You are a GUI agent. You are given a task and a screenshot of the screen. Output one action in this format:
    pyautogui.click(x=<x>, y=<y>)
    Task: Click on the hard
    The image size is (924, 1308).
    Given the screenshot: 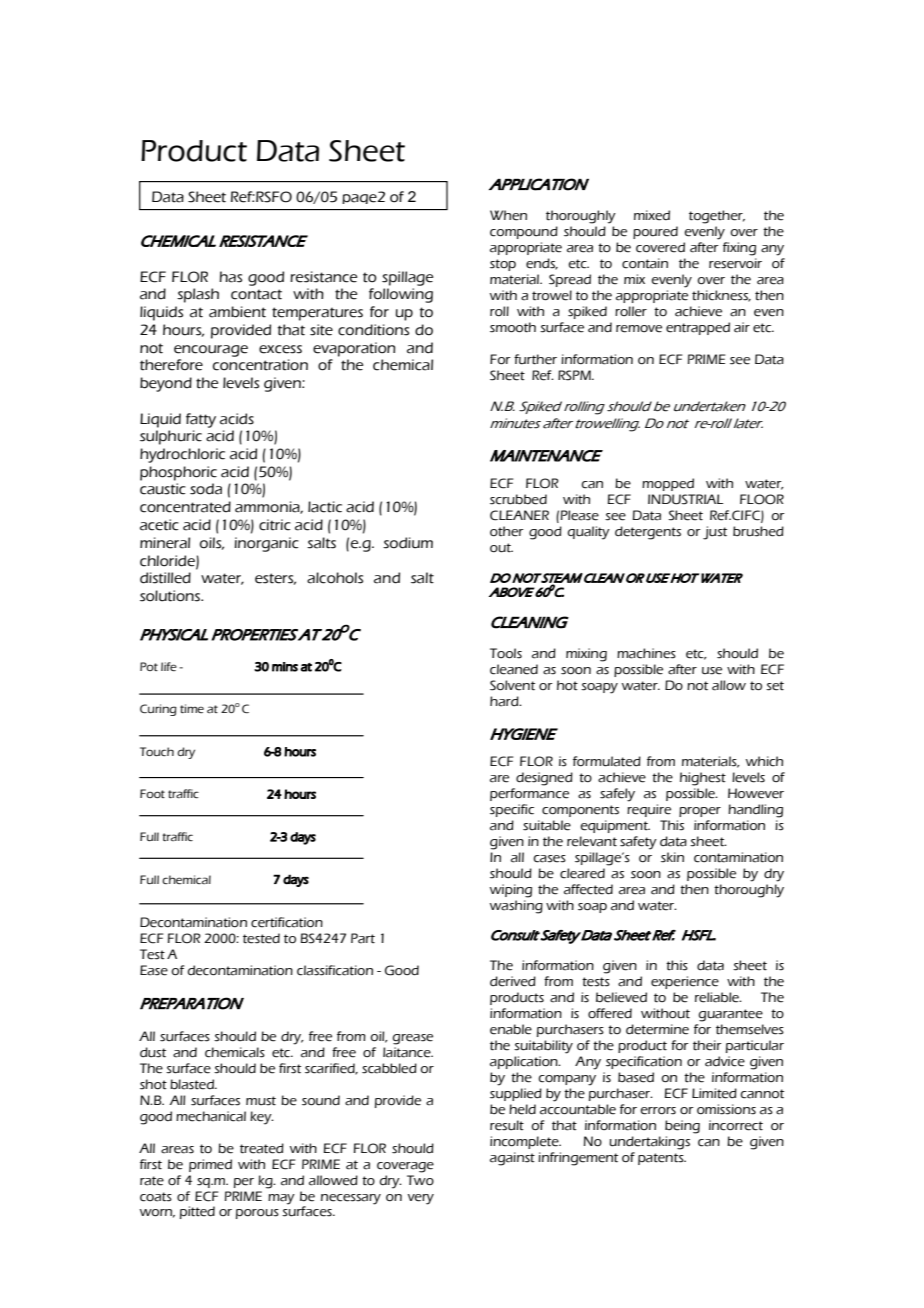 What is the action you would take?
    pyautogui.click(x=505, y=701)
